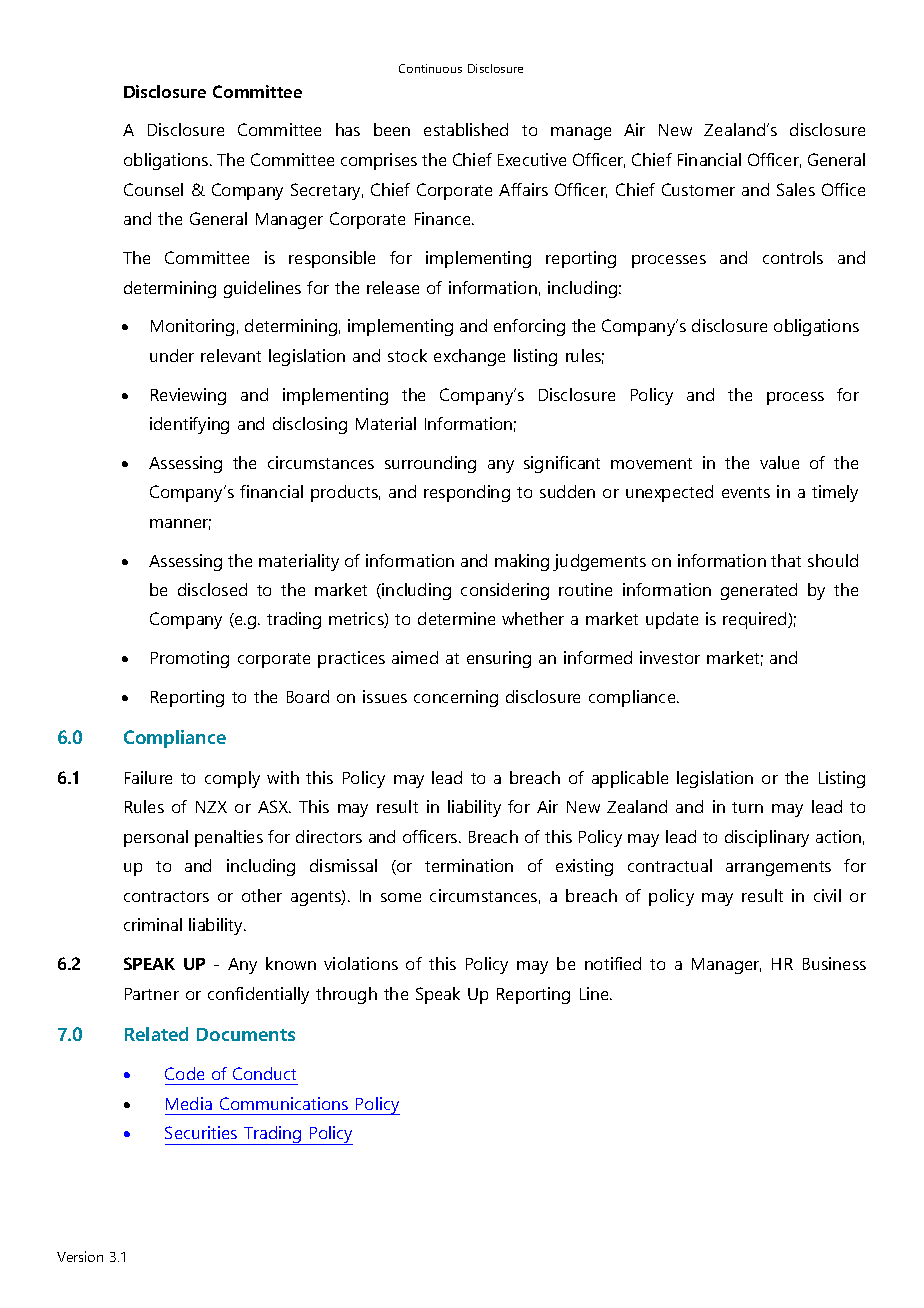  What do you see at coordinates (153, 189) in the screenshot?
I see `Counsel` at bounding box center [153, 189].
